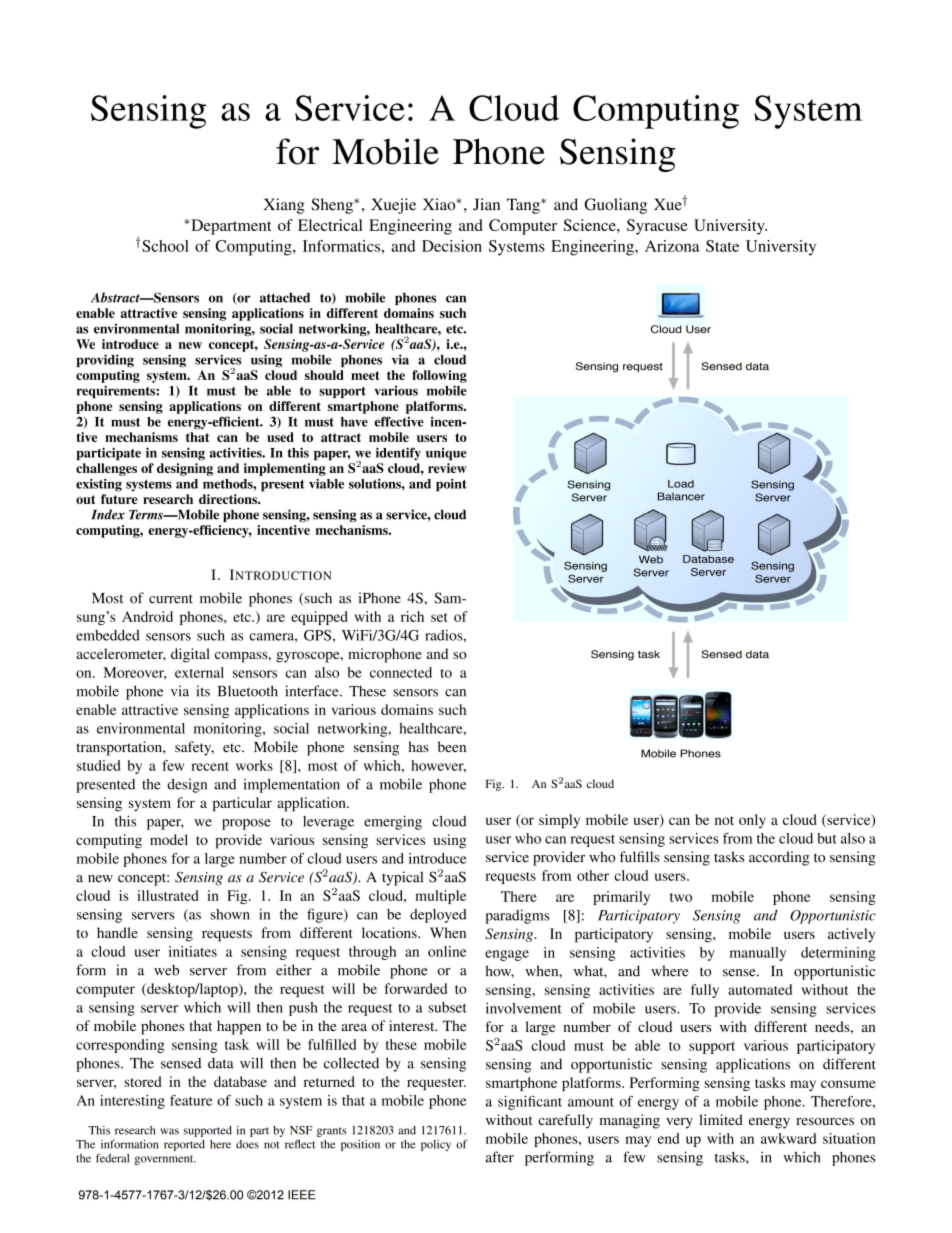 This page has height=1233, width=952. Describe the element at coordinates (169, 839) in the page. I see `model` at that location.
